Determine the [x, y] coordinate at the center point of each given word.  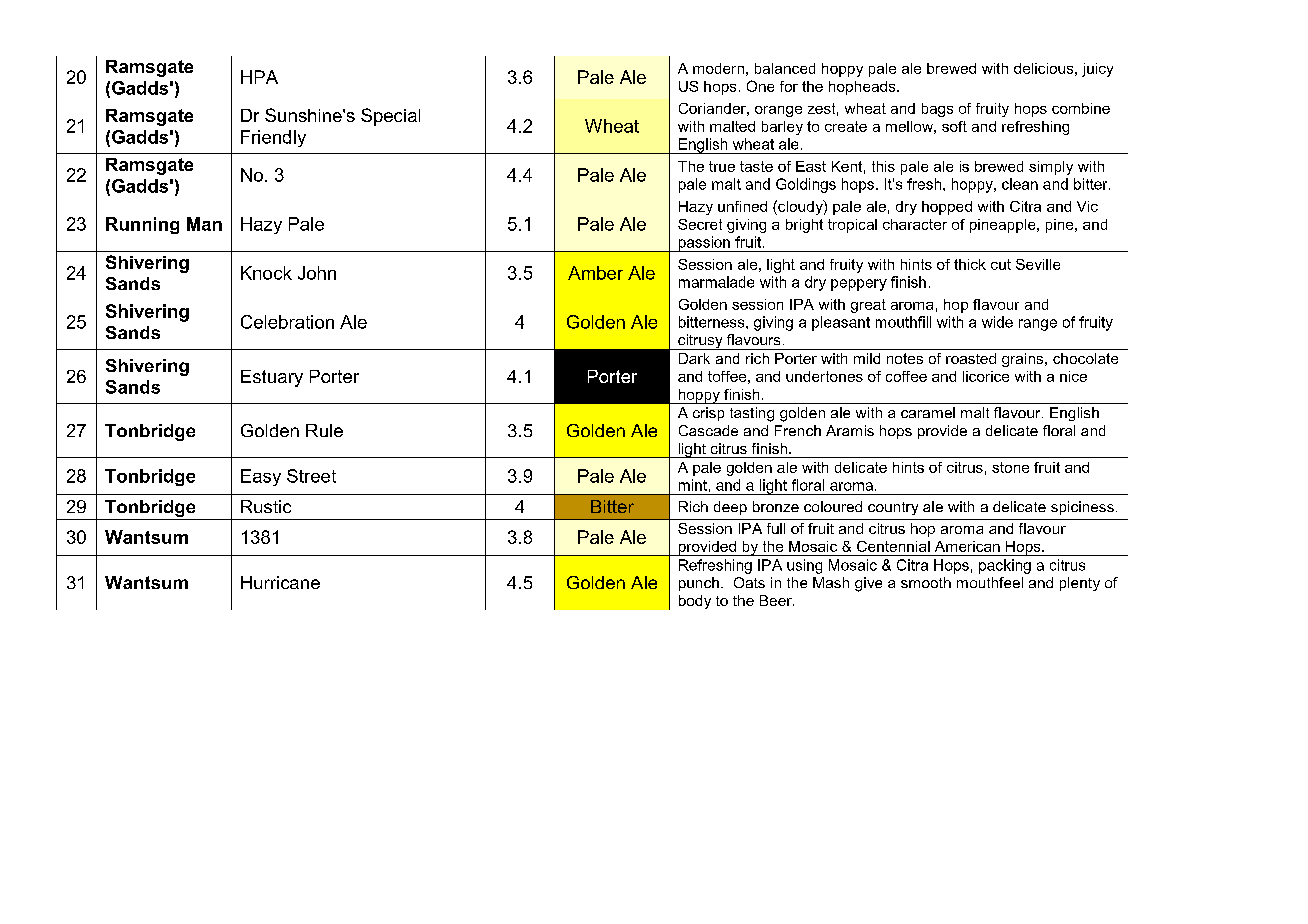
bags [937, 110]
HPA [259, 77]
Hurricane [280, 582]
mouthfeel [990, 582]
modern [718, 68]
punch [699, 584]
